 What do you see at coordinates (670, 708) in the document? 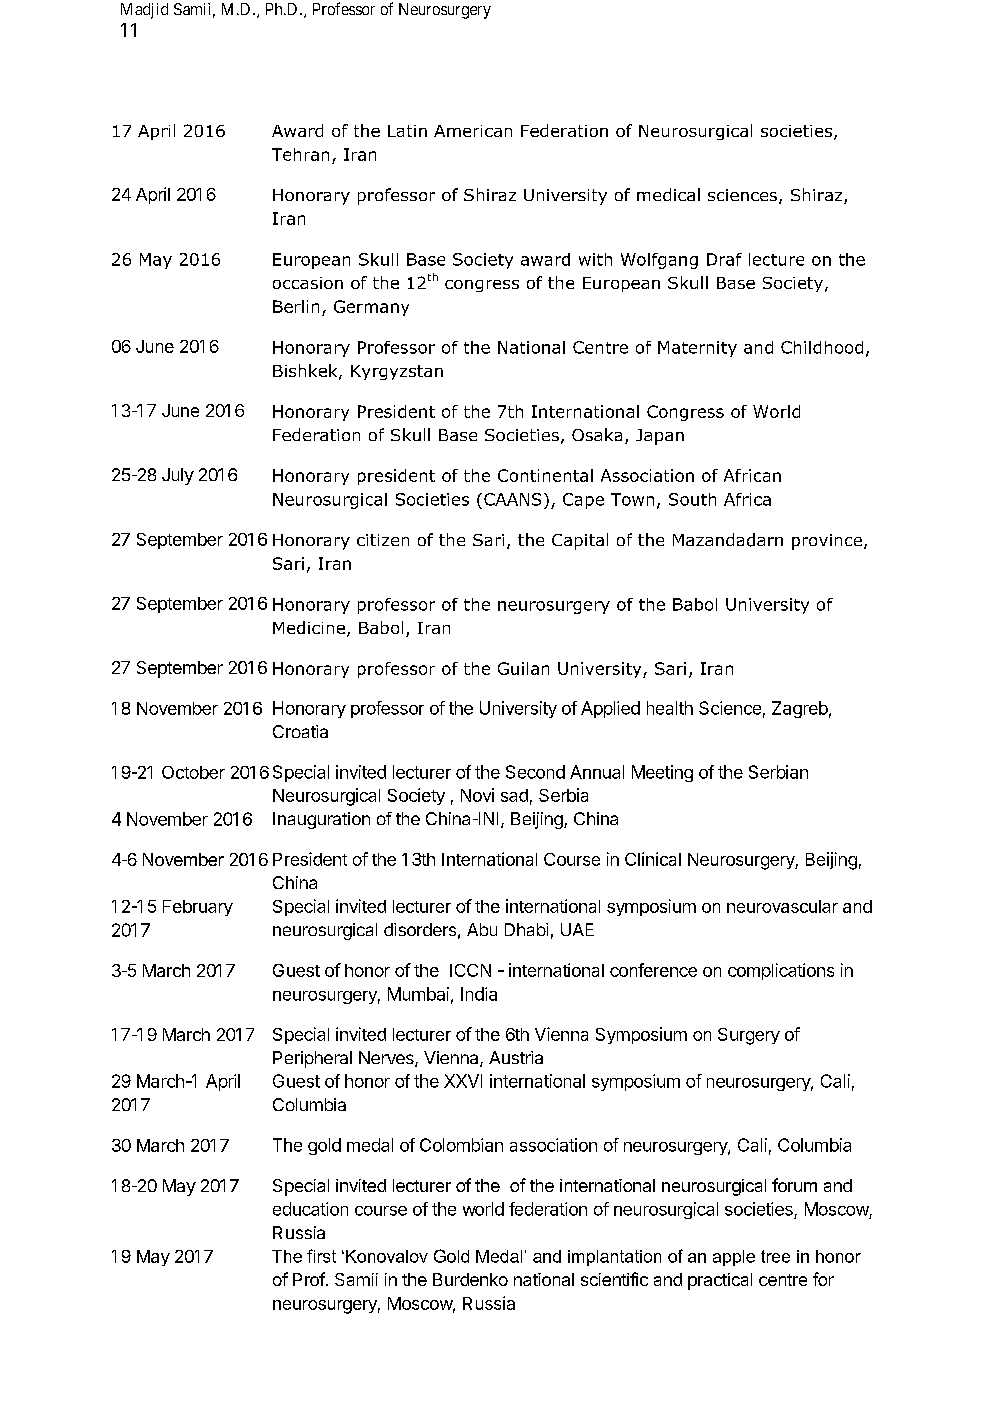
I see `health` at bounding box center [670, 708].
